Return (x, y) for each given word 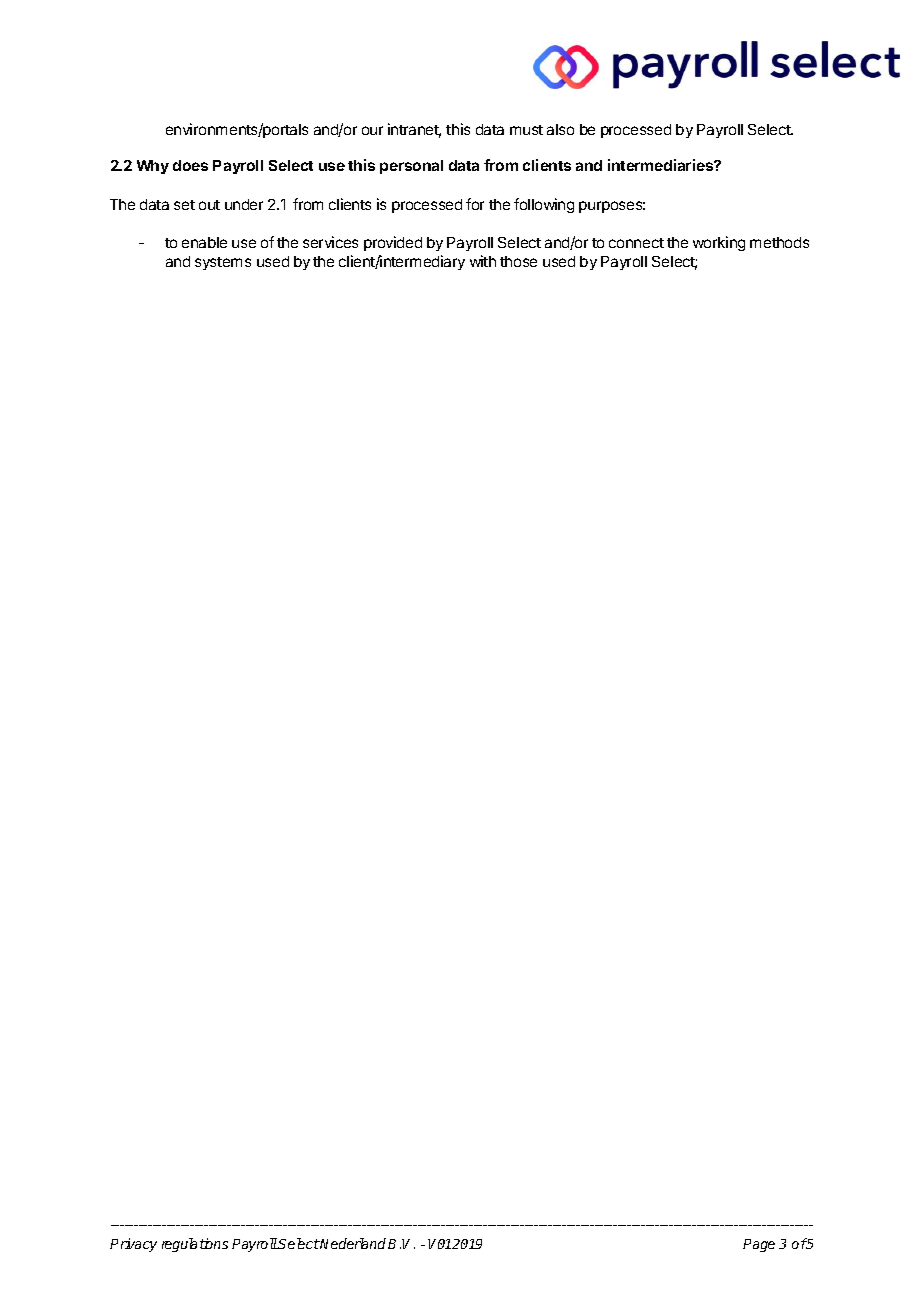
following (544, 205)
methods (779, 242)
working (719, 243)
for (475, 204)
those (518, 261)
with (483, 261)
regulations (195, 1245)
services (330, 242)
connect (636, 243)
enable (204, 242)
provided (393, 243)
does (190, 165)
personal (411, 167)
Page (759, 1245)
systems (223, 263)
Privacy (133, 1245)
